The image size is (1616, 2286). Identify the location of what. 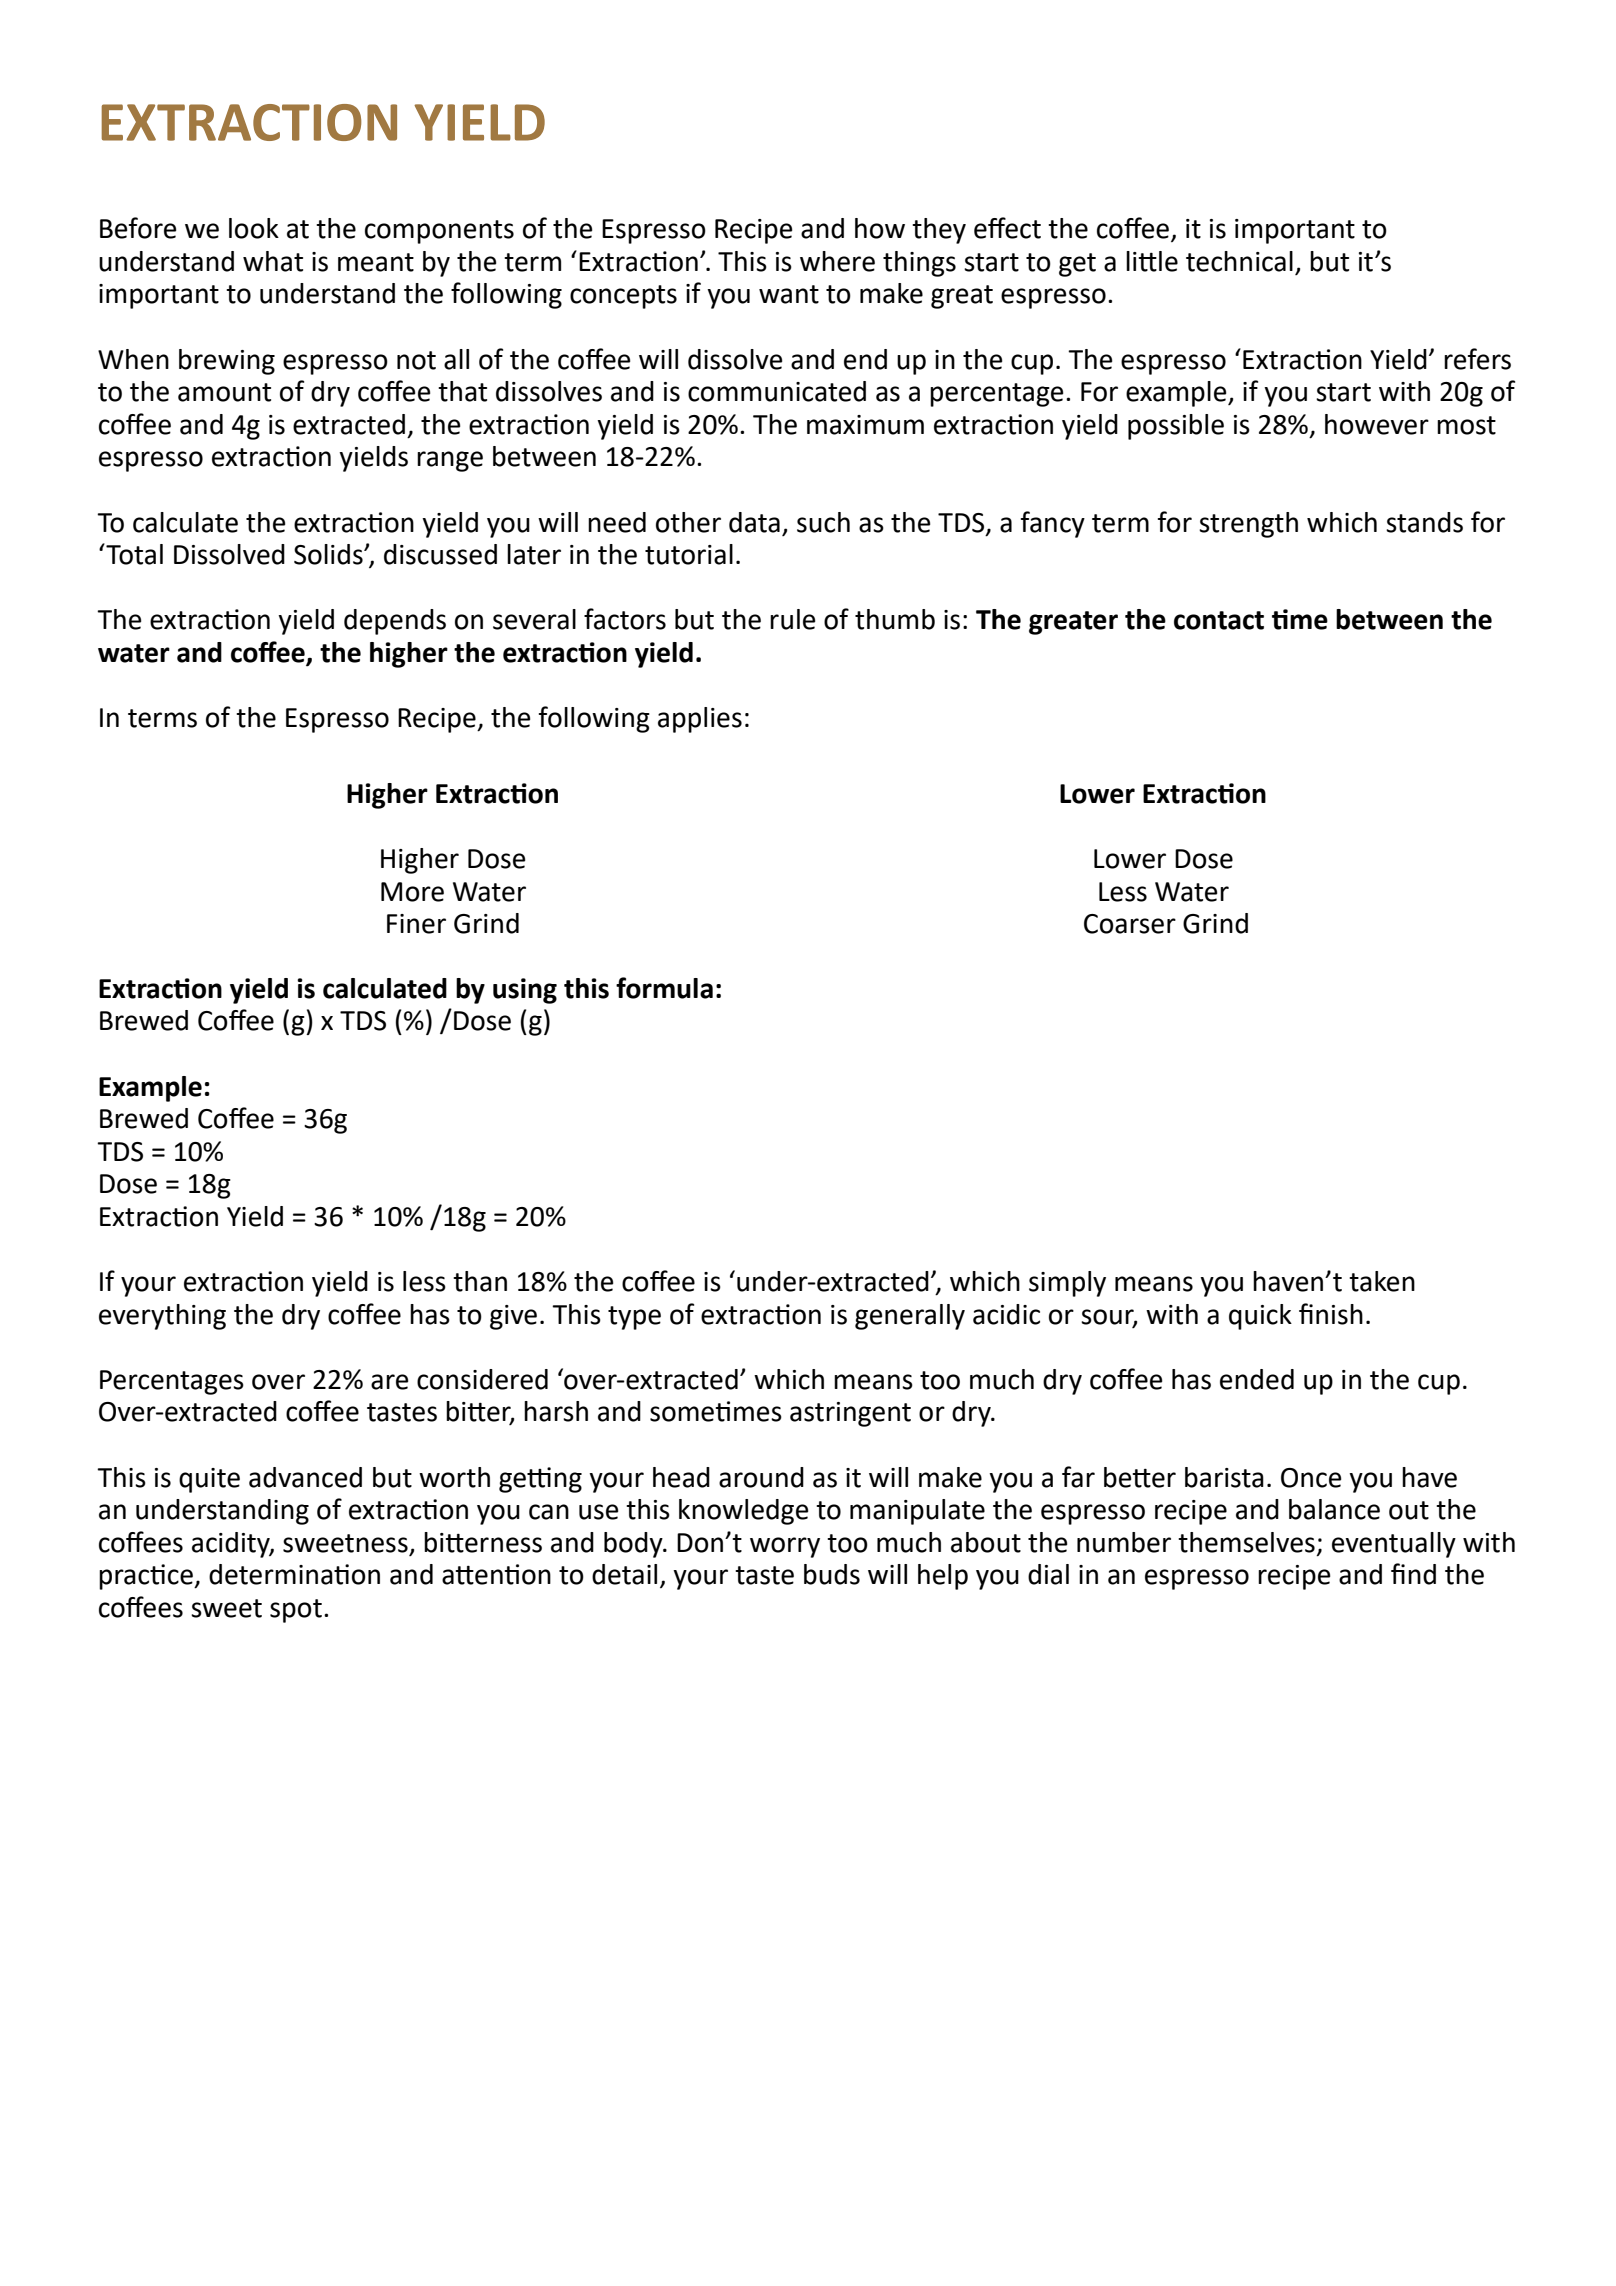
(273, 261).
